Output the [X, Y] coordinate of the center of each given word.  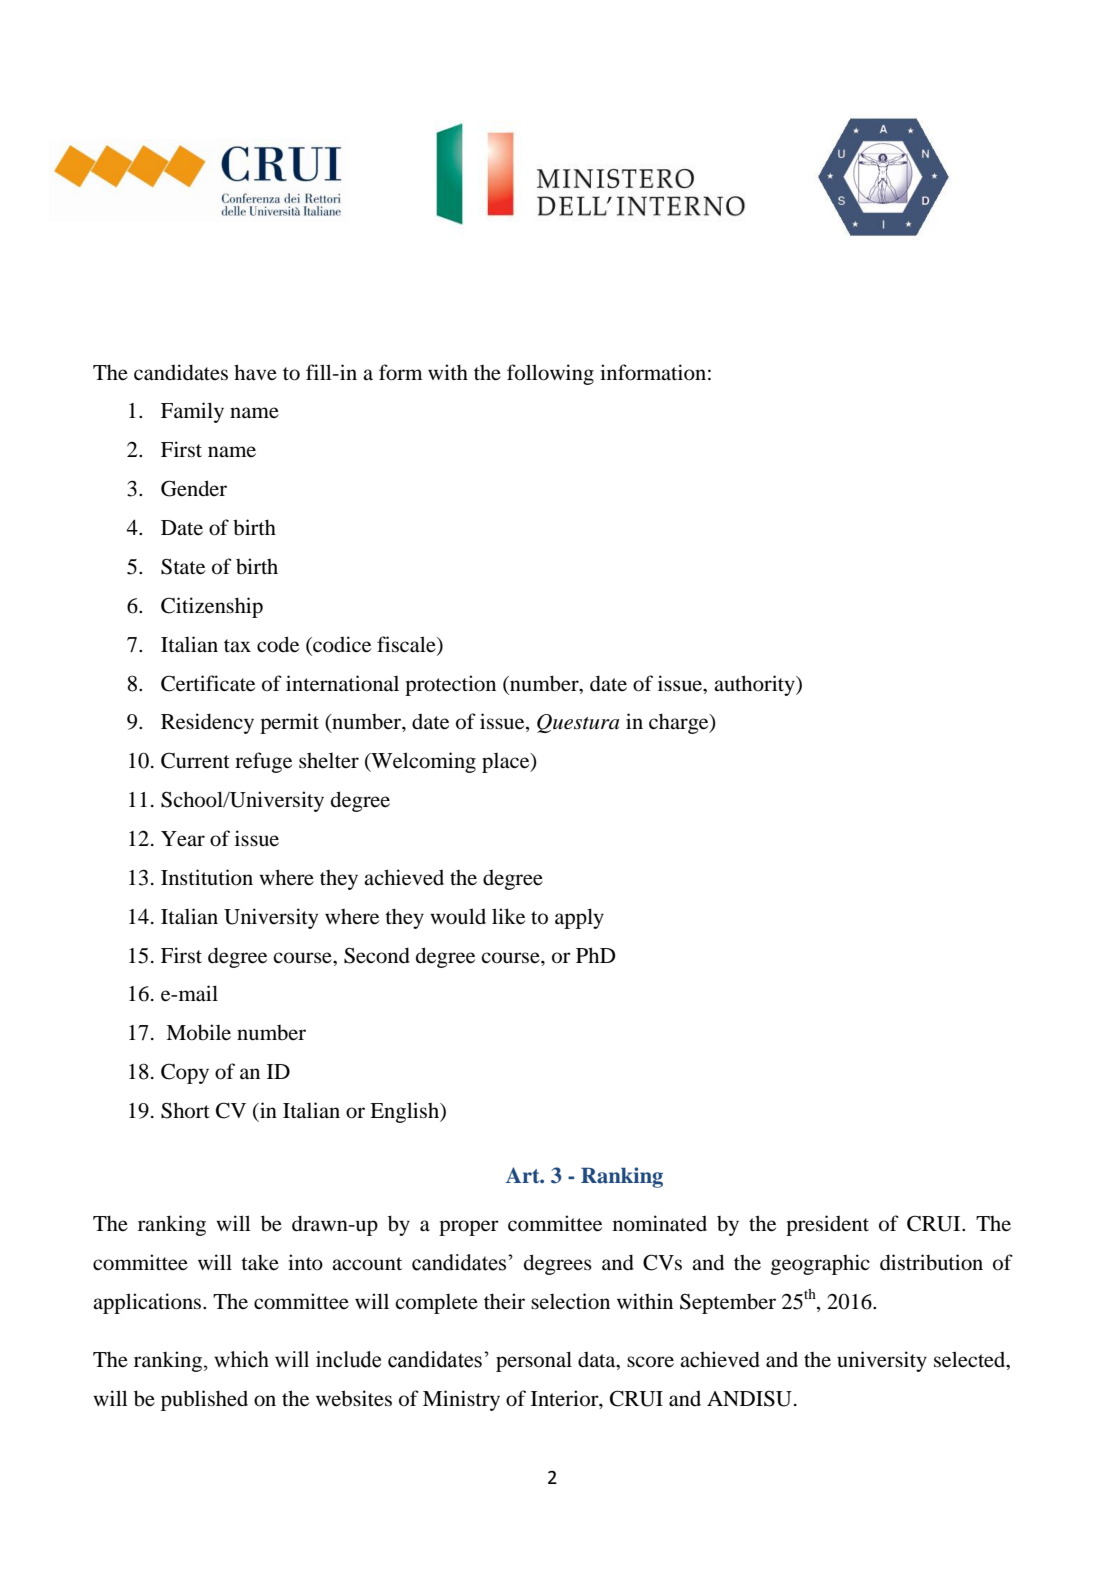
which [241, 1359]
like [508, 916]
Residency [207, 723]
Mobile [198, 1032]
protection [450, 685]
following [550, 374]
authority [755, 685]
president [827, 1225]
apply [579, 918]
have [255, 372]
